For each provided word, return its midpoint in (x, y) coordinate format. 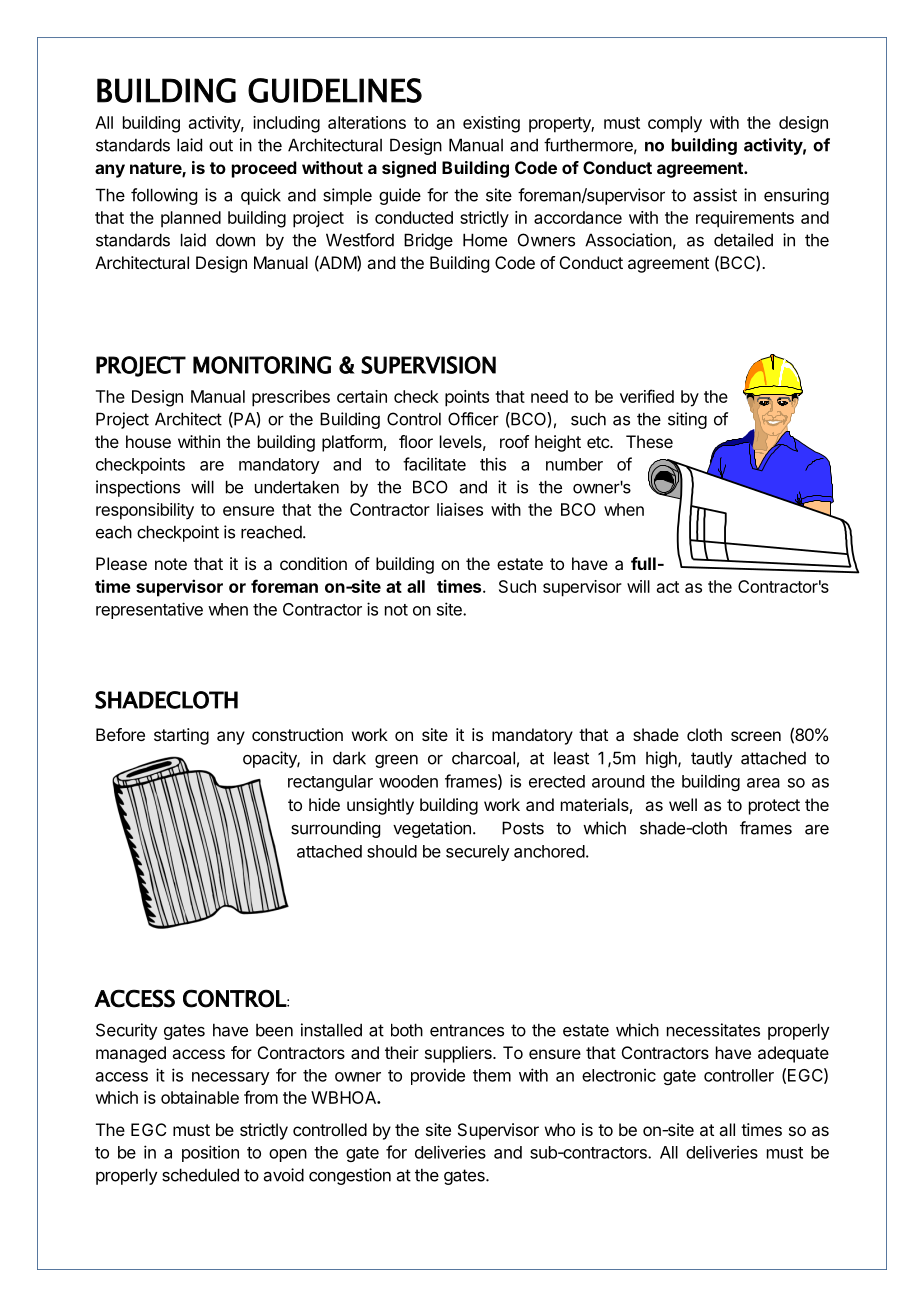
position (210, 1153)
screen (756, 736)
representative (149, 610)
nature (156, 169)
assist (715, 195)
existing (491, 124)
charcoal (483, 758)
